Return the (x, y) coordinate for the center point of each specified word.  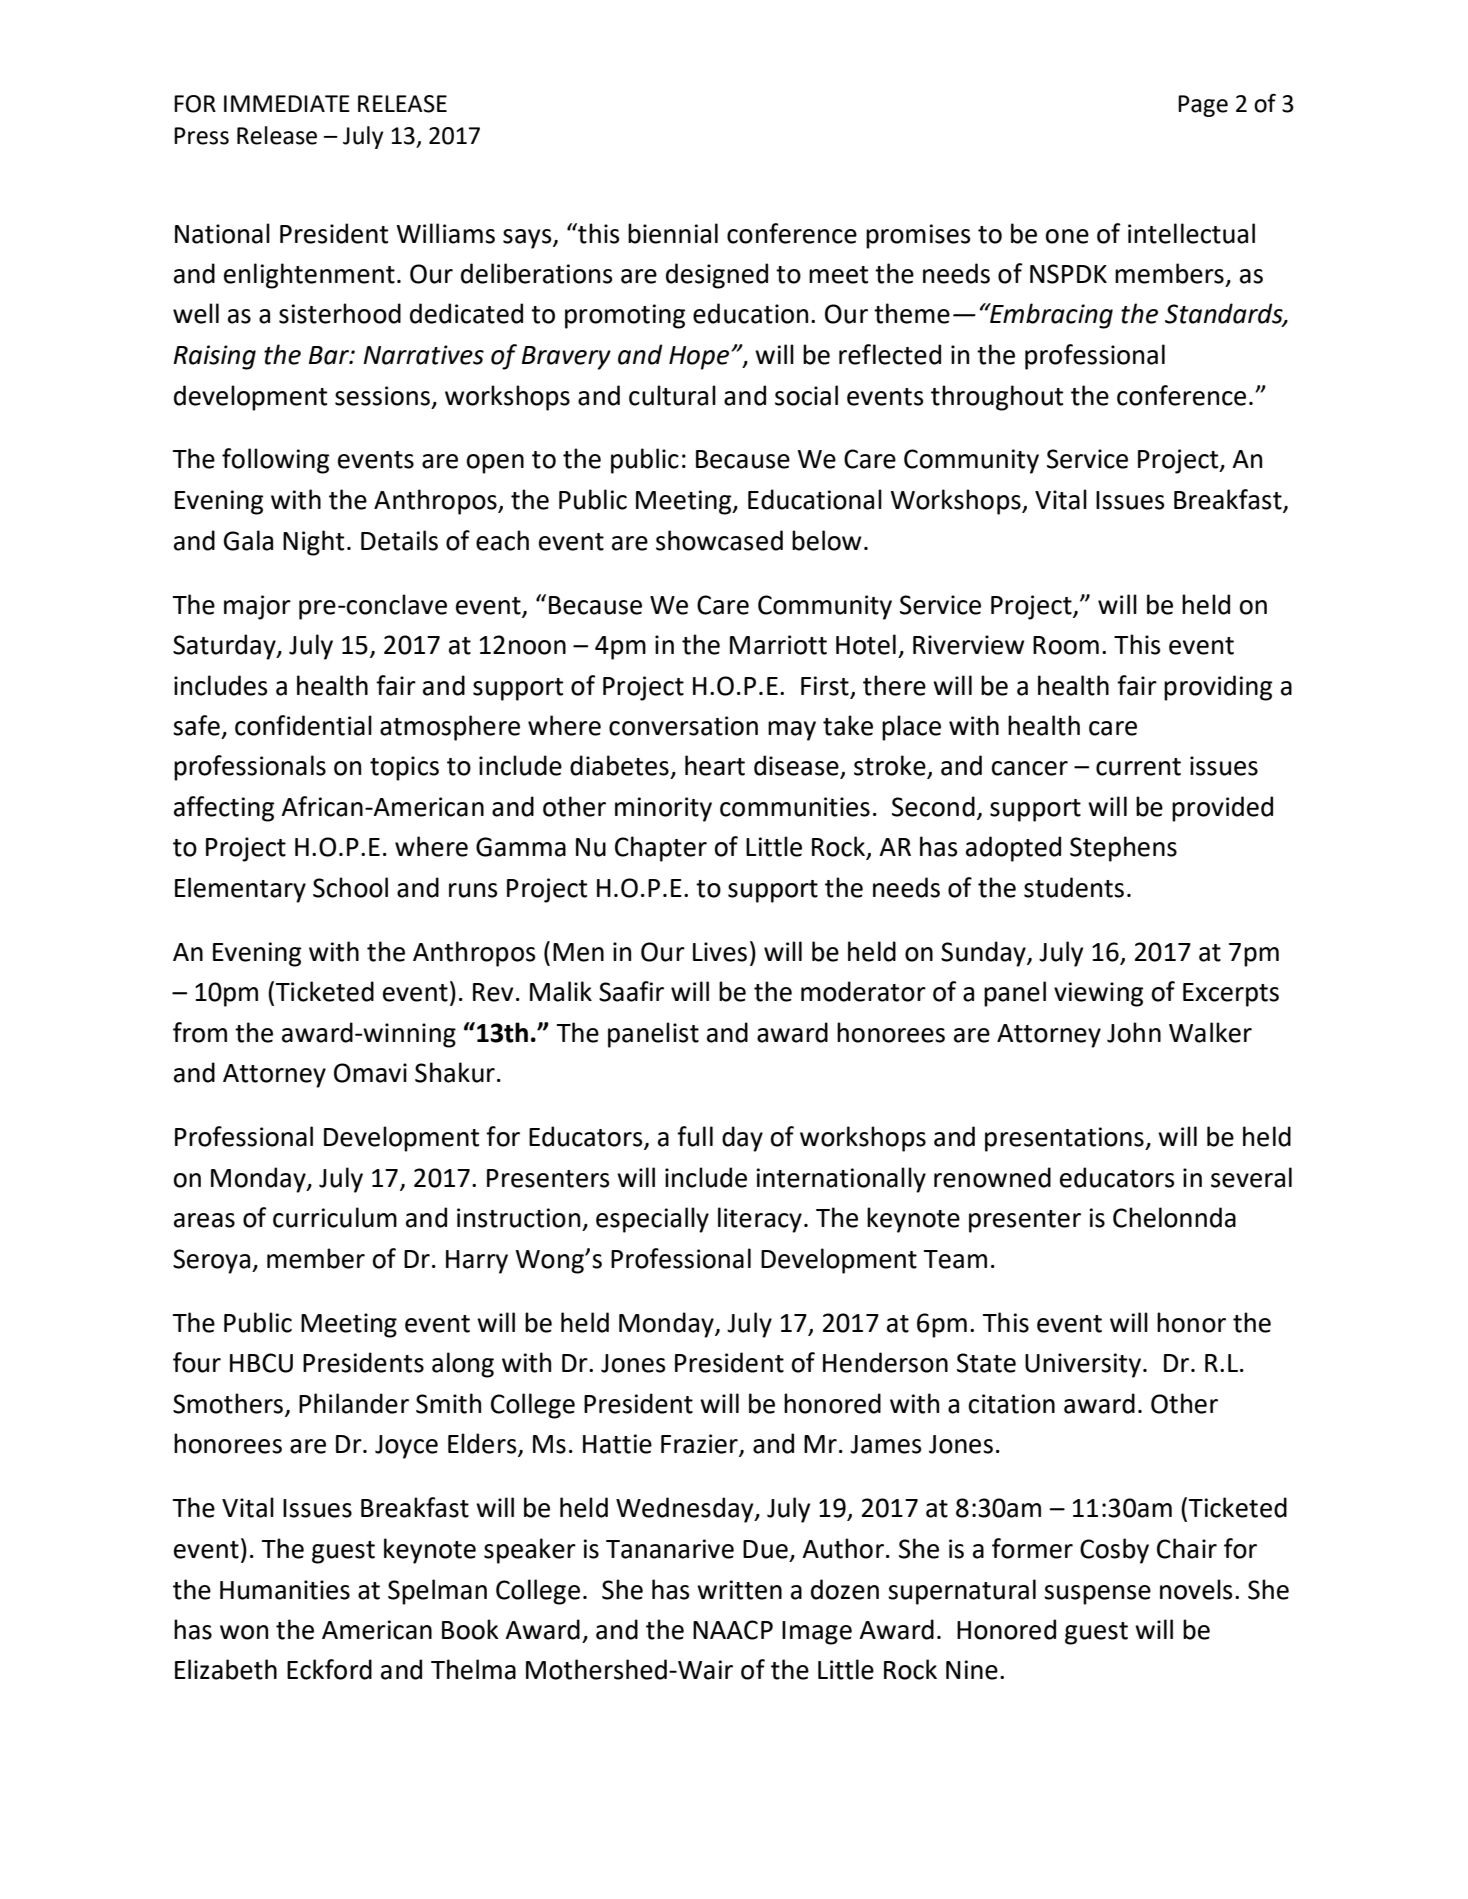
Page (1203, 106)
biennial (673, 233)
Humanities (285, 1590)
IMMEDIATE (287, 103)
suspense (1097, 1595)
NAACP (733, 1630)
